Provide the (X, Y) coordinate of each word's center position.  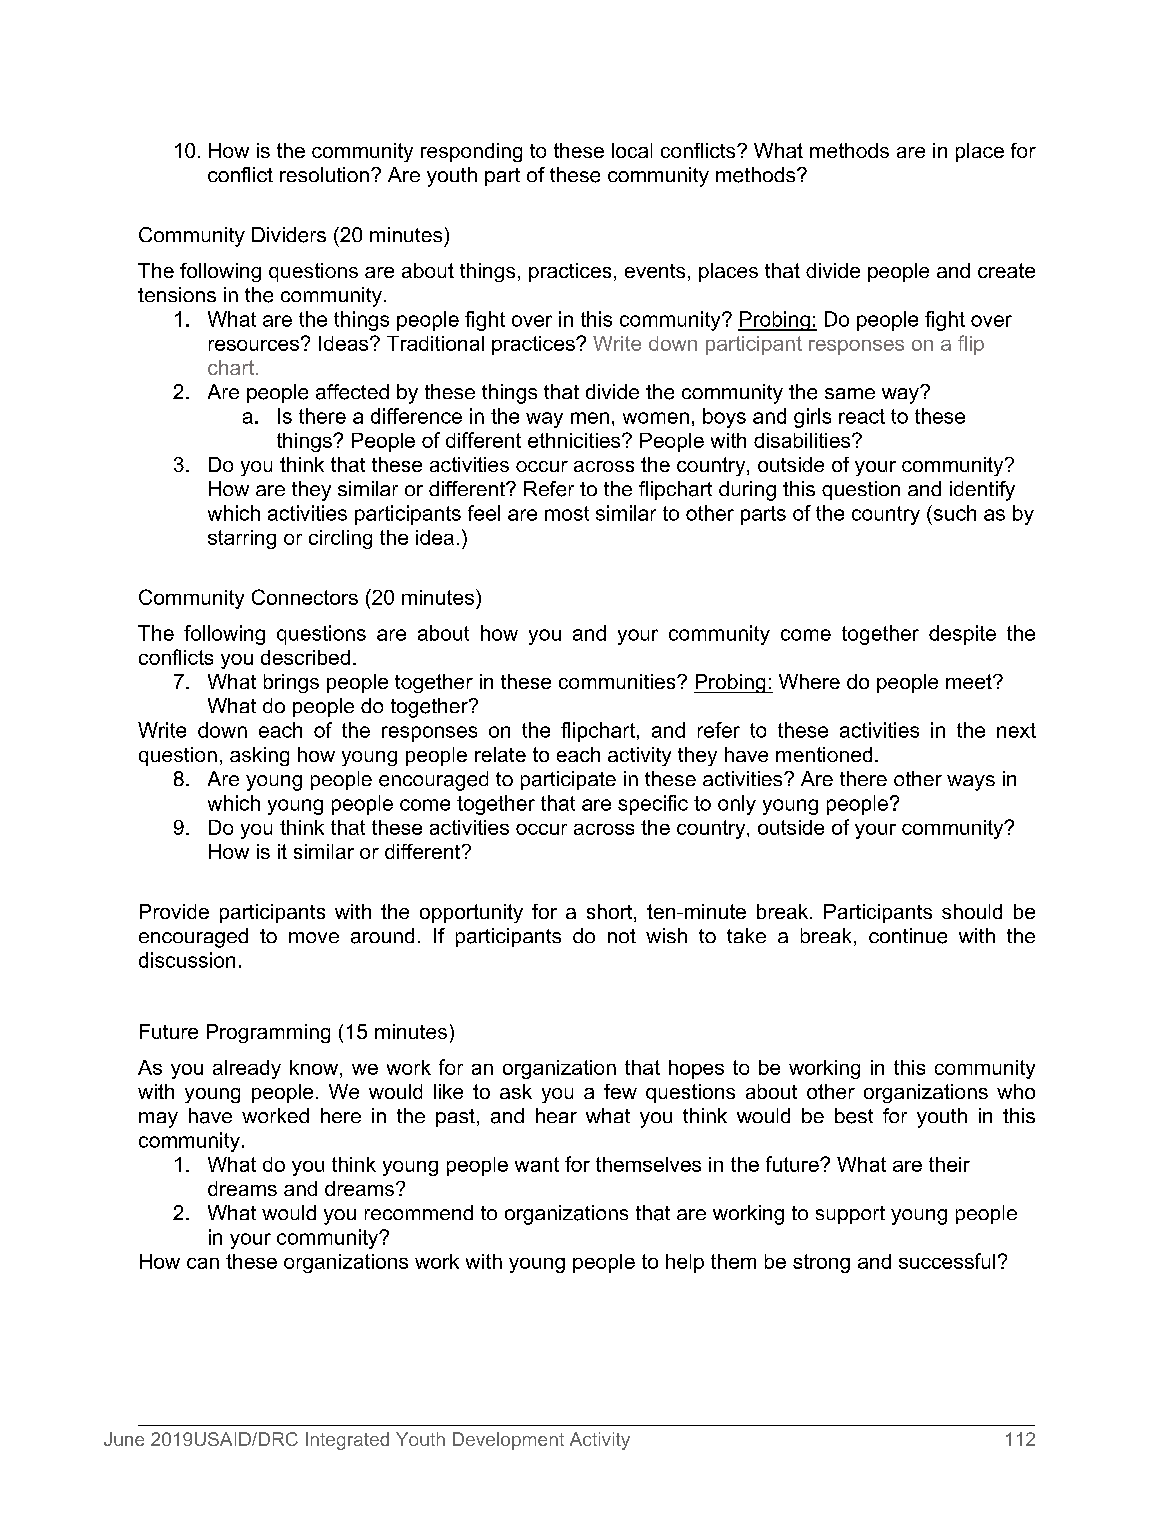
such (953, 513)
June (124, 1439)
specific (653, 805)
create (1006, 270)
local (632, 150)
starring (242, 539)
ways (971, 783)
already (247, 1069)
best (854, 1116)
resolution (324, 174)
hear (556, 1115)
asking (259, 756)
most (567, 513)
